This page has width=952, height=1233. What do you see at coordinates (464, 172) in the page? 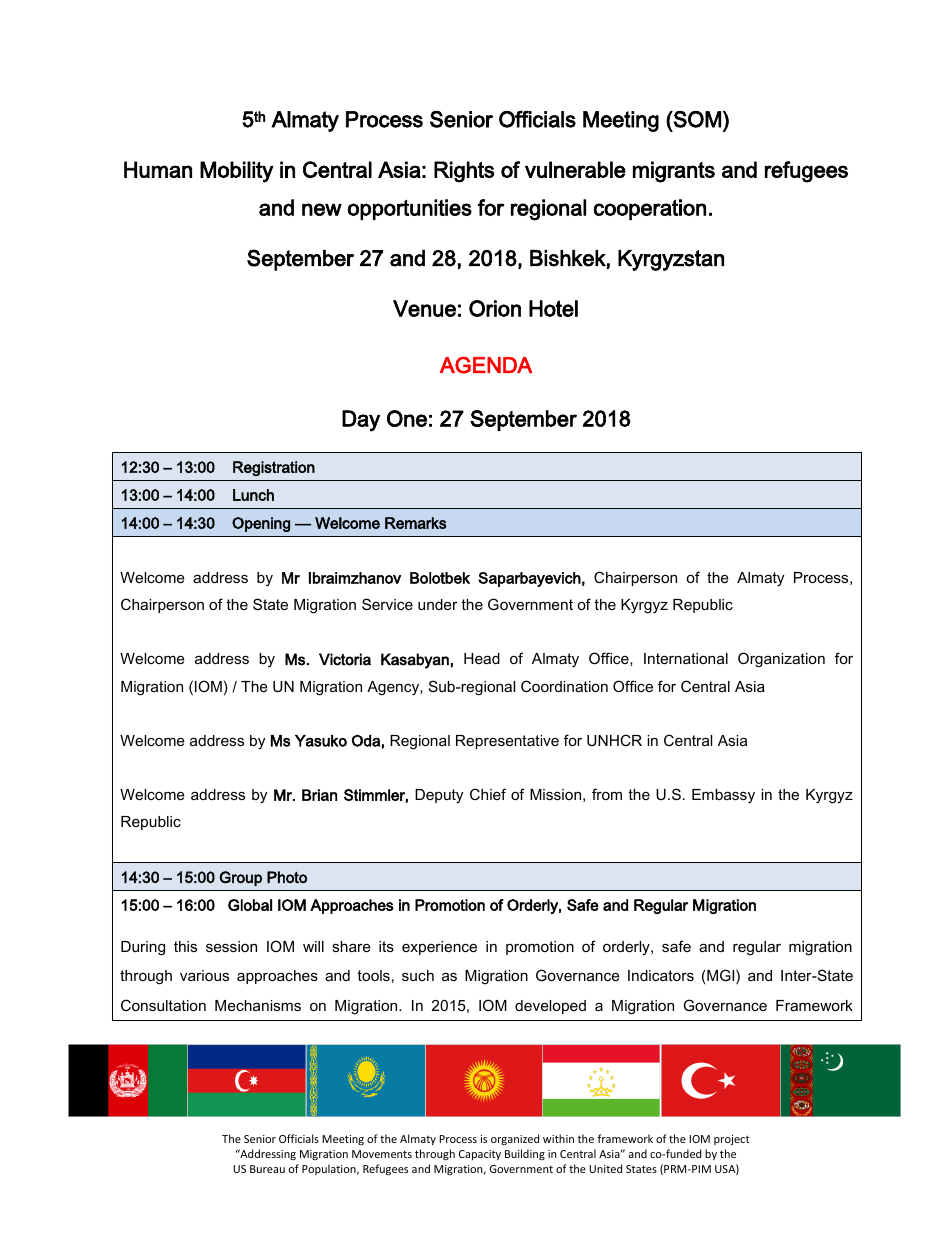
I see `Rights` at bounding box center [464, 172].
